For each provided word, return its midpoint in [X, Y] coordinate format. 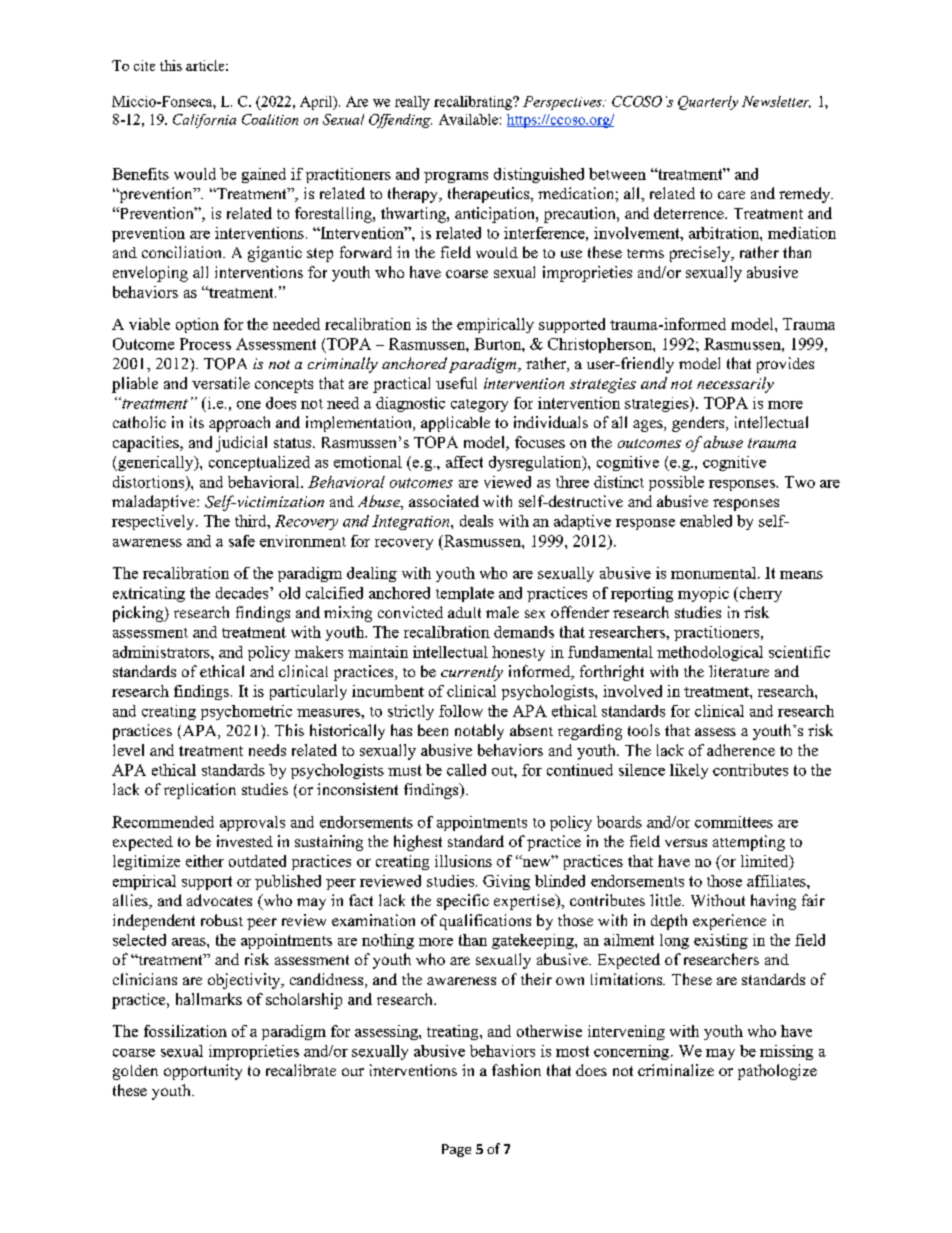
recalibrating [474, 103]
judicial [241, 444]
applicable [455, 424]
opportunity [203, 1072]
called [466, 770]
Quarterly [708, 103]
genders [699, 424]
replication [200, 791]
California [204, 121]
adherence [741, 750]
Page [456, 1150]
